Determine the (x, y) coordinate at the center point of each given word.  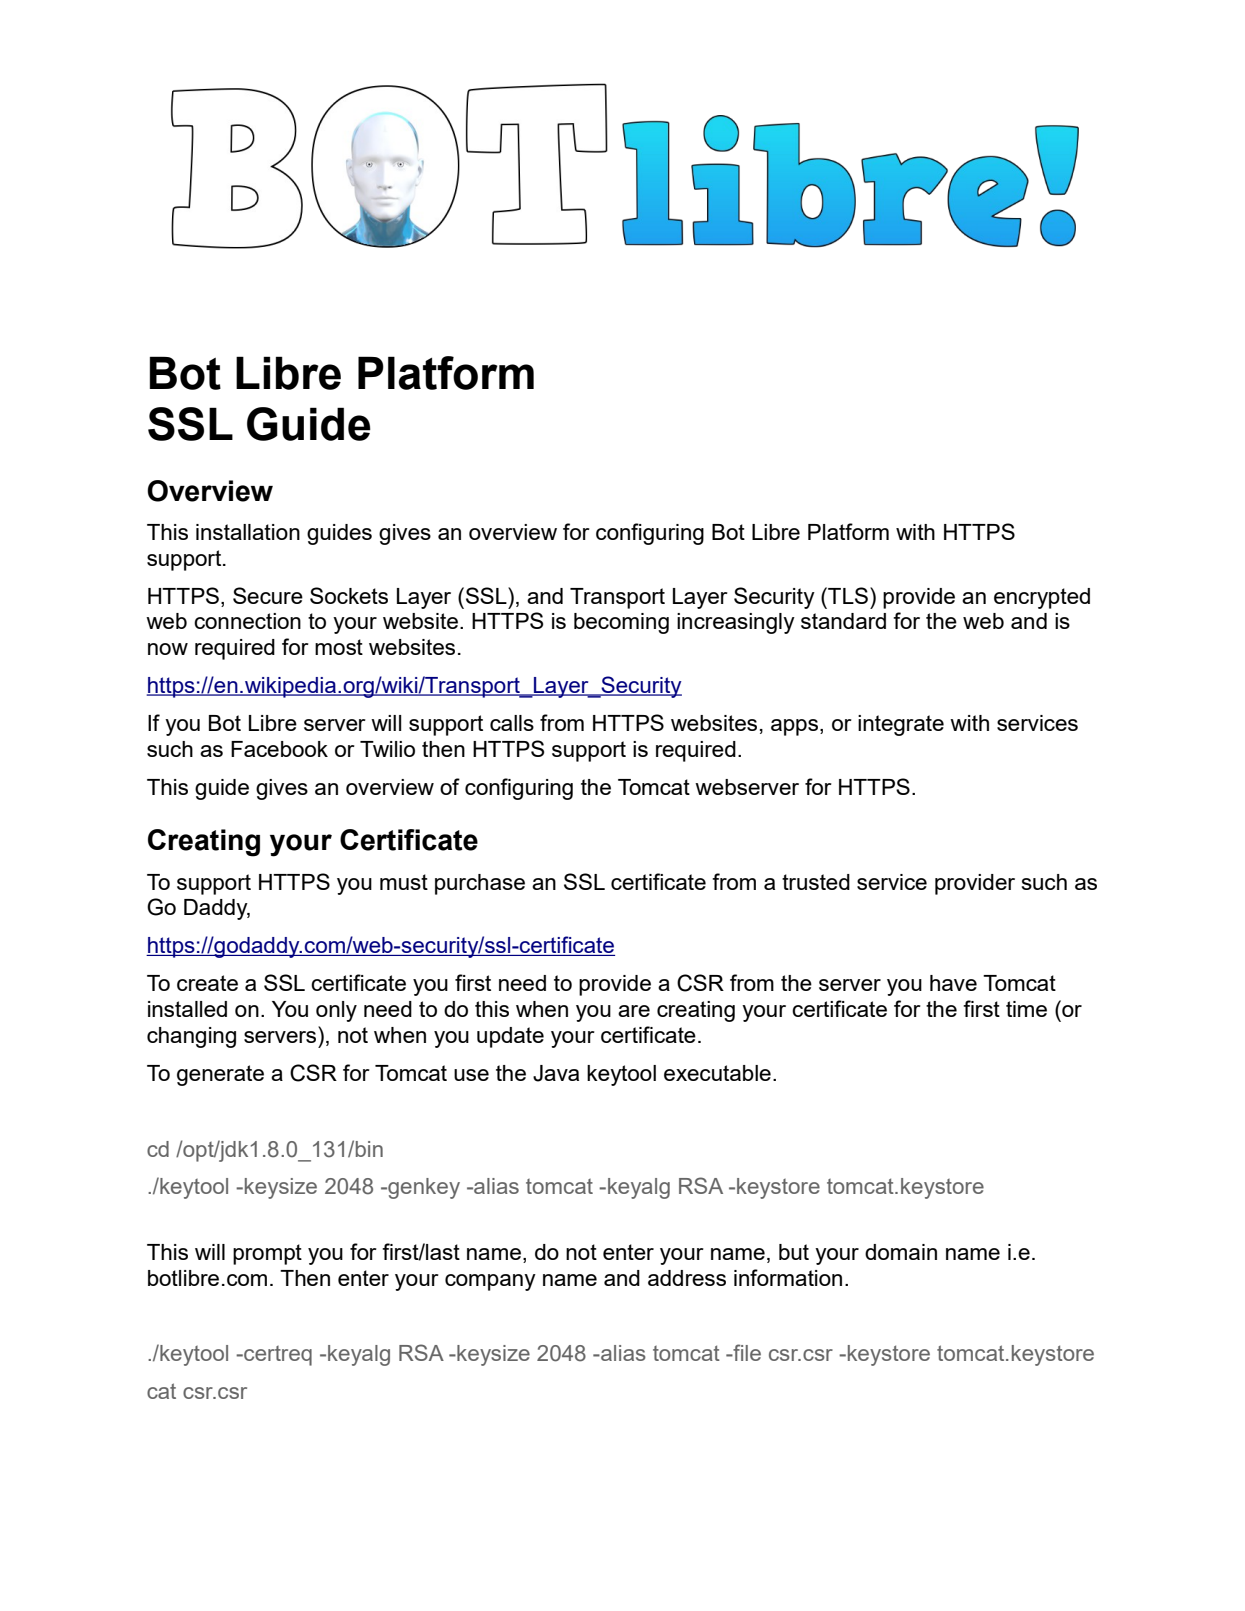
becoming (621, 623)
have (953, 983)
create (207, 983)
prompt (267, 1254)
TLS (847, 595)
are (634, 1011)
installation (248, 532)
